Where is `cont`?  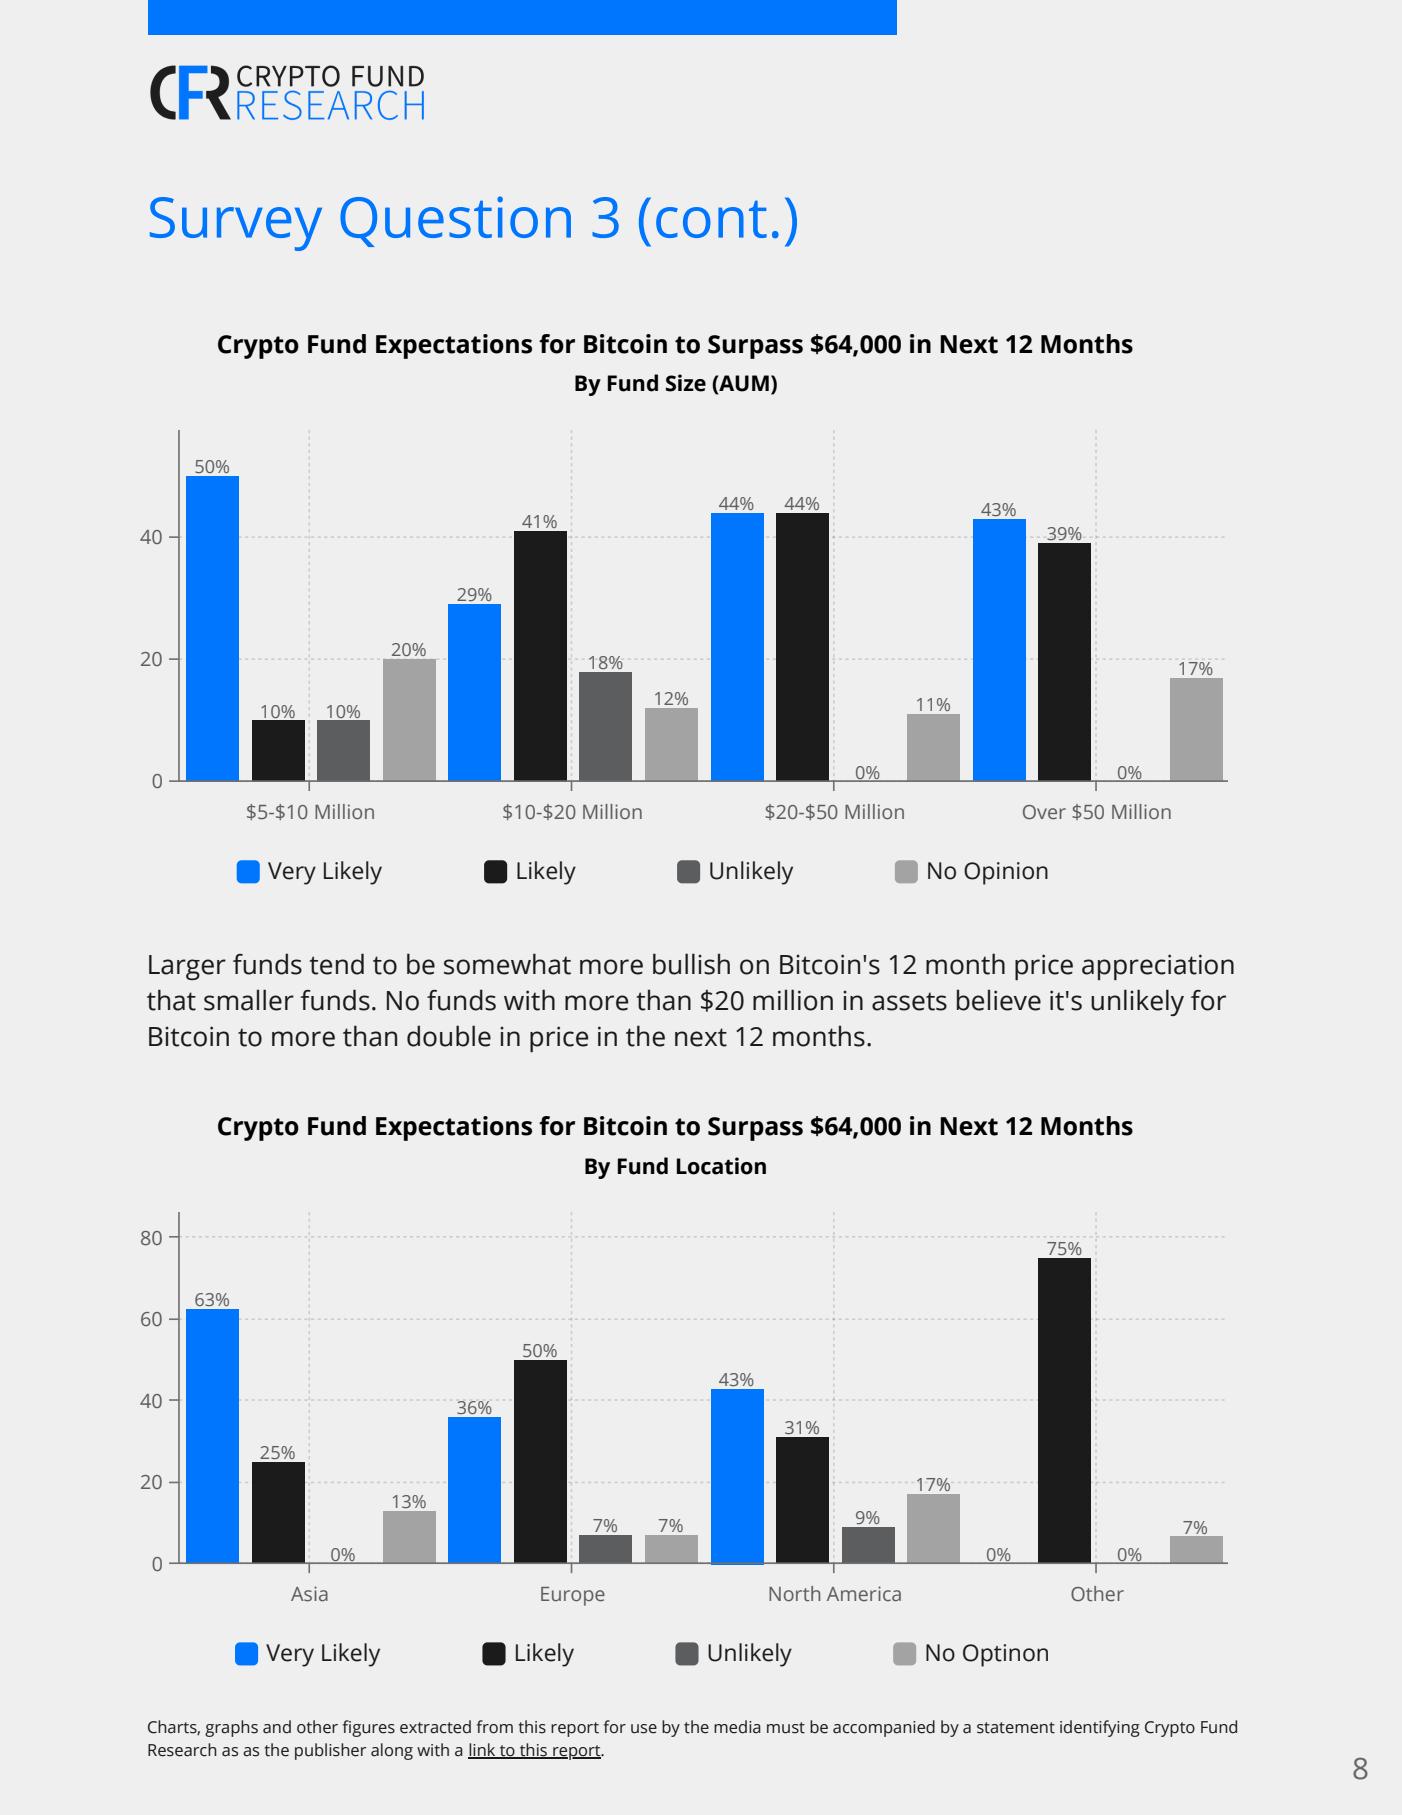
cont is located at coordinates (711, 219).
